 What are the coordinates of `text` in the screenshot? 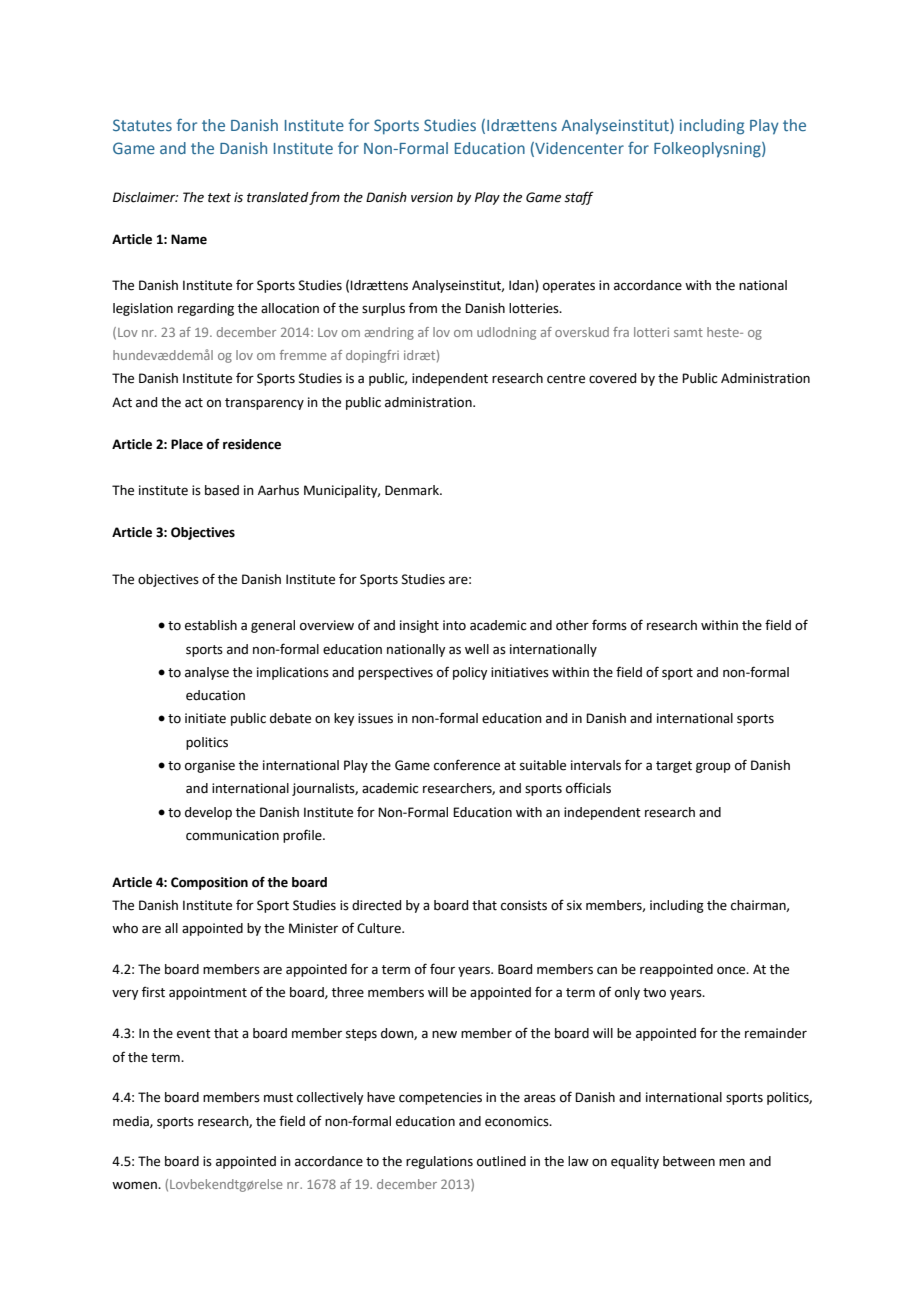 It's located at (219, 198).
